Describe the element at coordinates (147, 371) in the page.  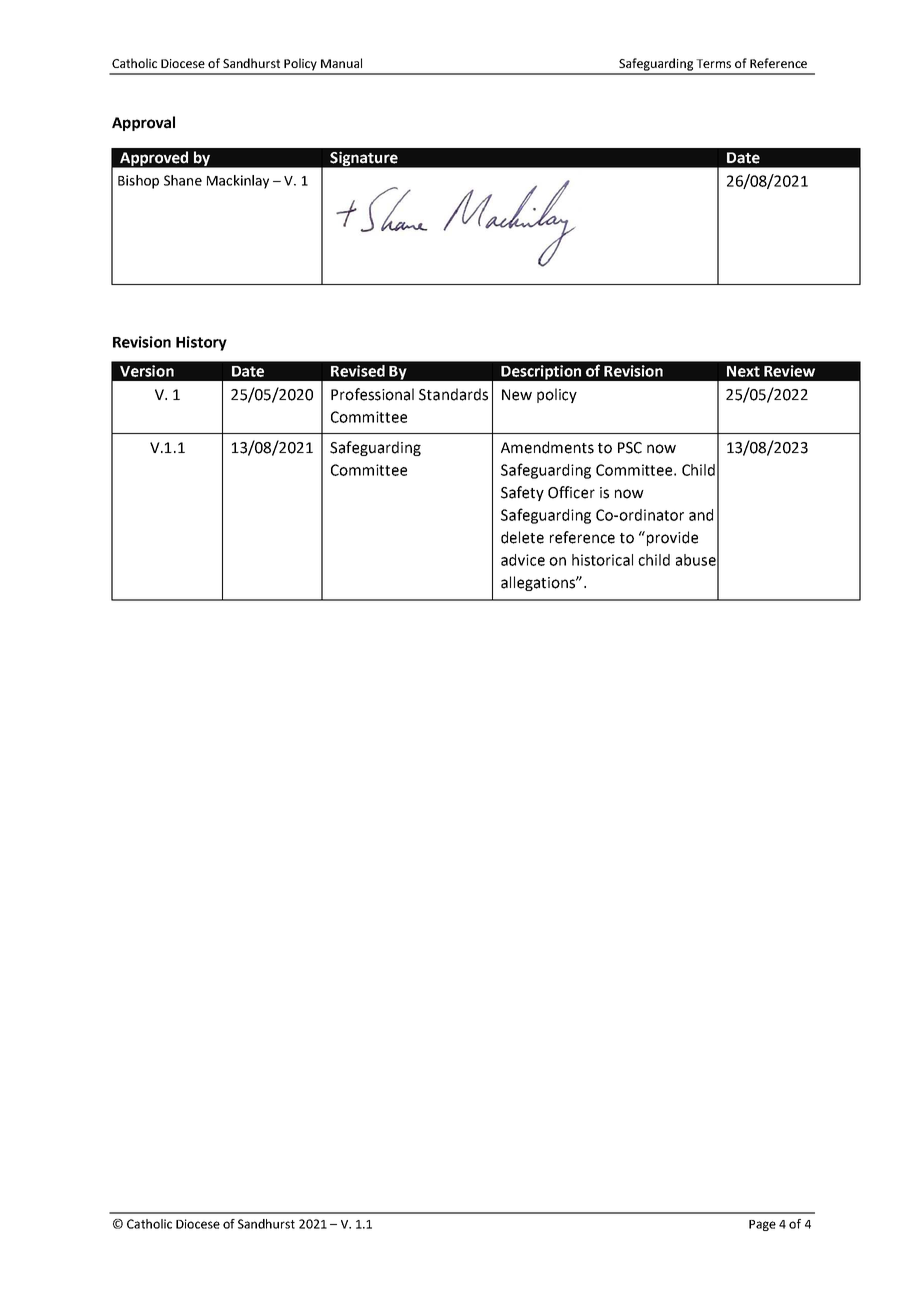
I see `Version` at that location.
